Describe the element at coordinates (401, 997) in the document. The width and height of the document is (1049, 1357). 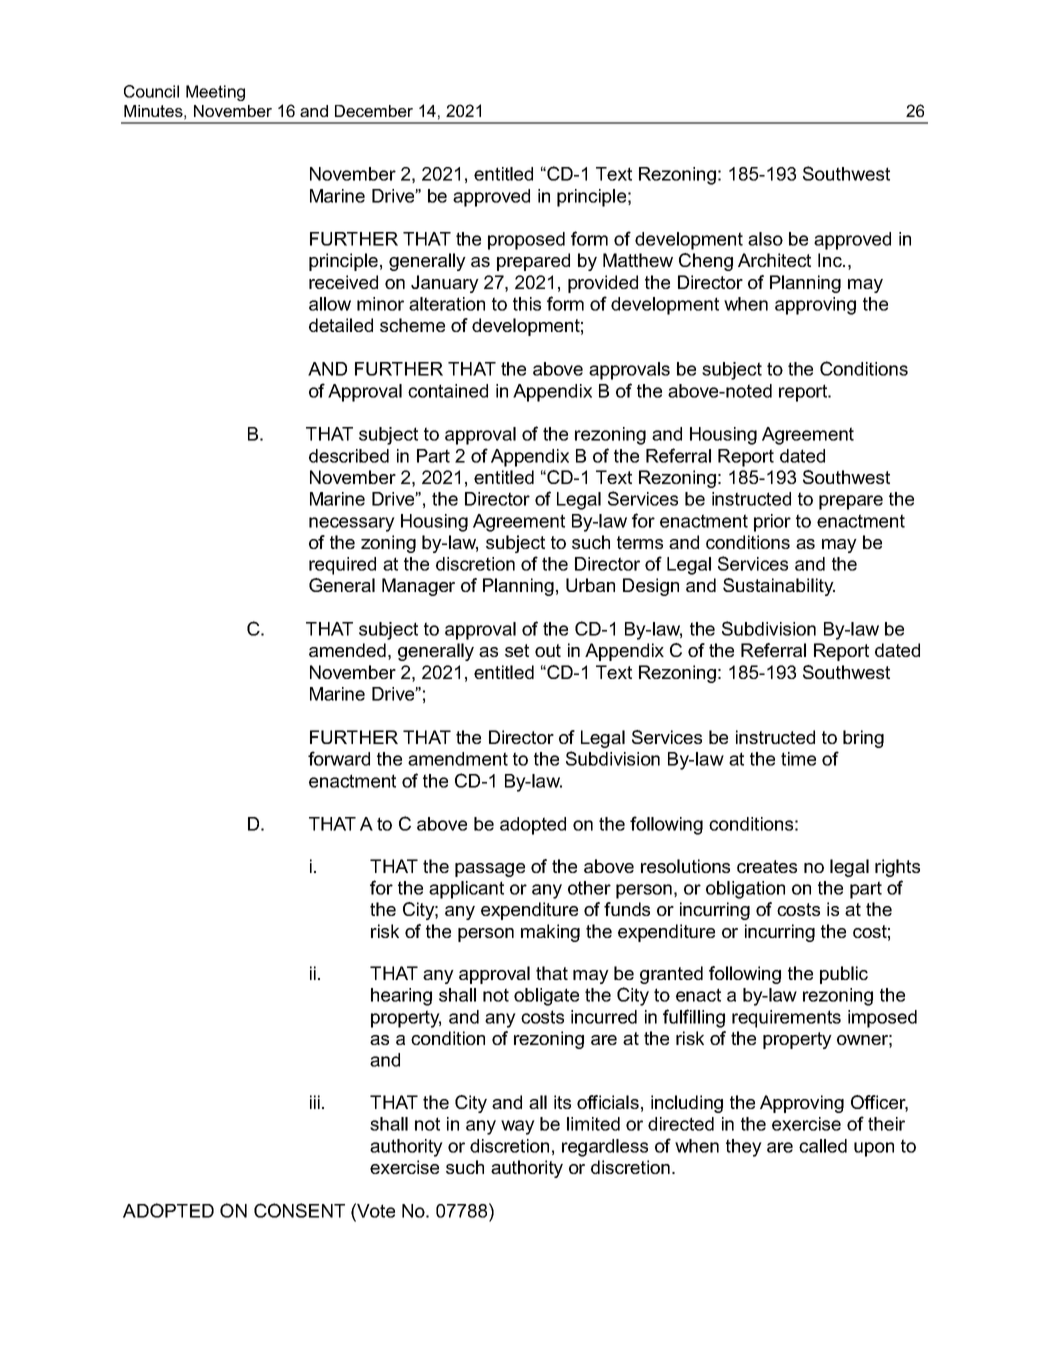
I see `hearing` at that location.
